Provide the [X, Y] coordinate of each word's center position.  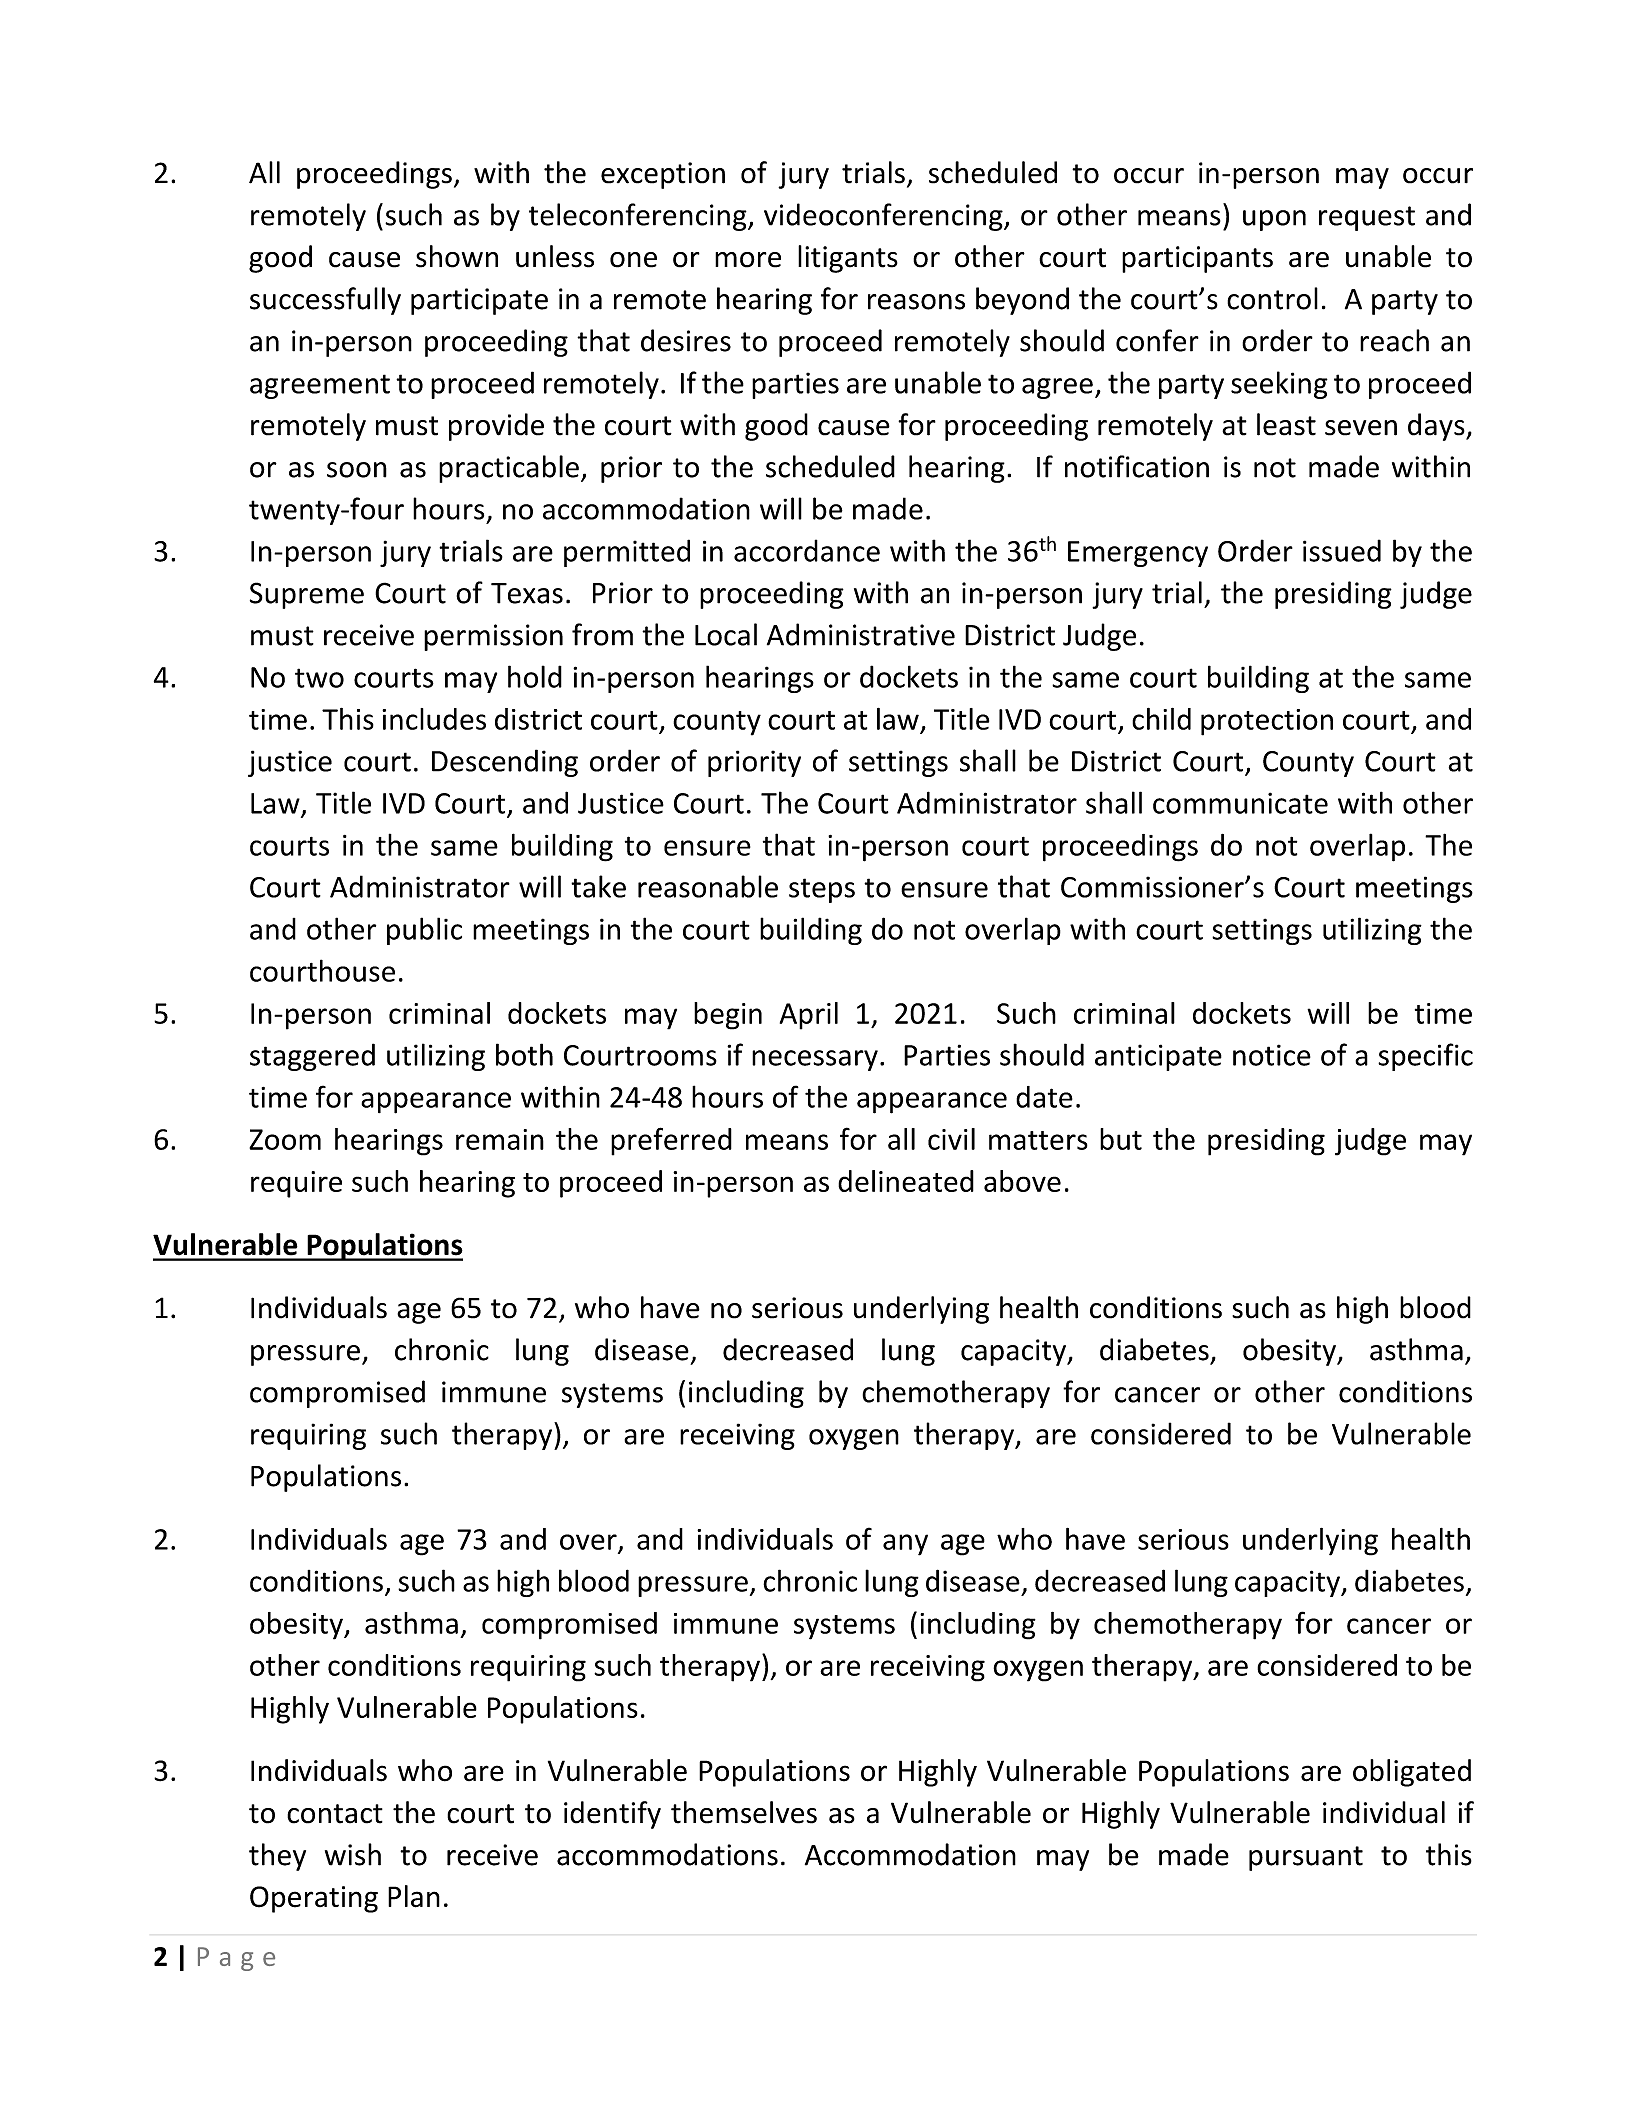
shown [457, 256]
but [1121, 1139]
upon [1274, 220]
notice [1272, 1055]
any [905, 1545]
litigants [848, 259]
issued [1342, 550]
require [296, 1184]
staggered [312, 1057]
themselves [744, 1812]
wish [353, 1854]
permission [493, 637]
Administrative [861, 634]
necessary [815, 1060]
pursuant [1306, 1858]
